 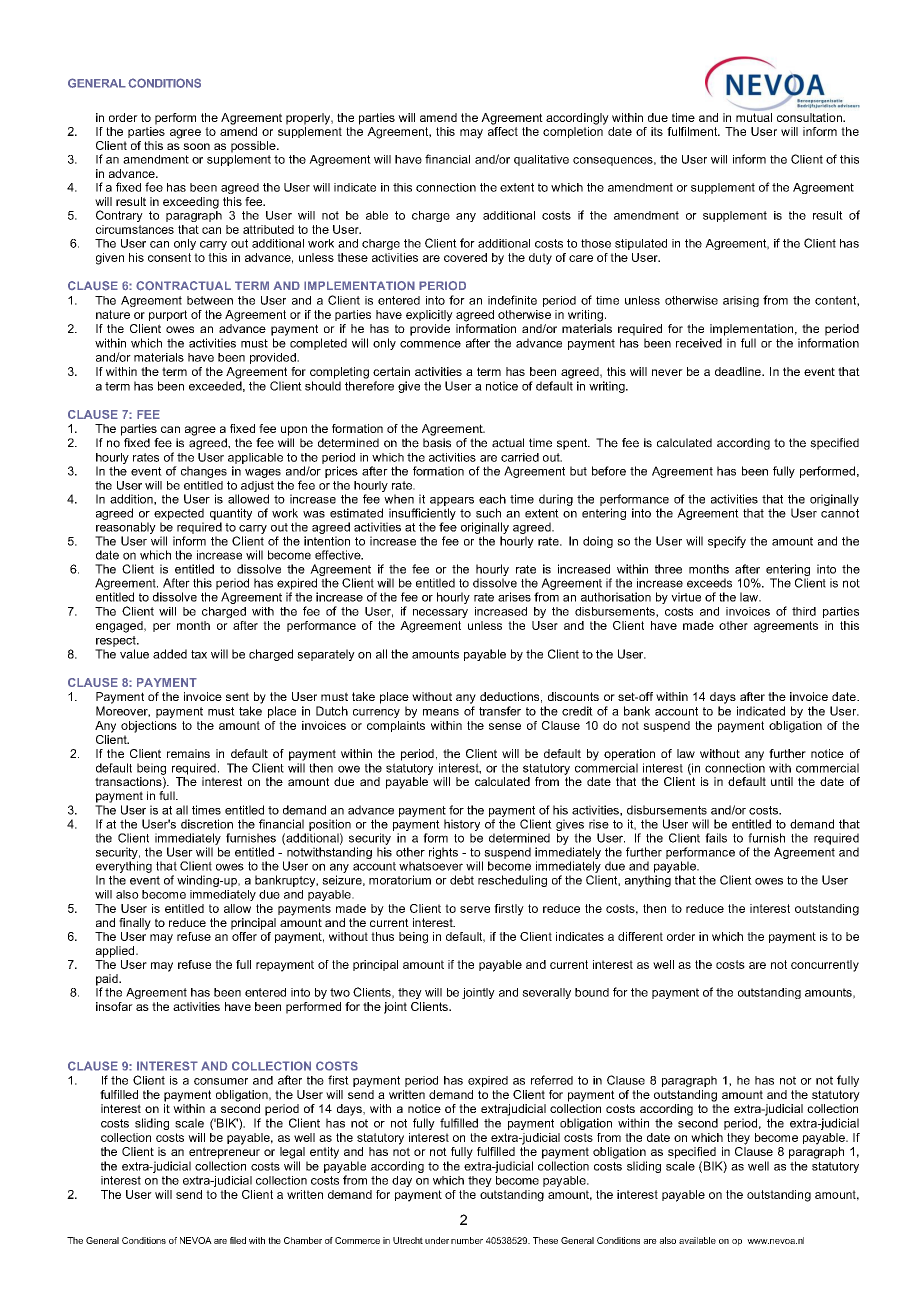 What do you see at coordinates (179, 514) in the screenshot?
I see `expected` at bounding box center [179, 514].
